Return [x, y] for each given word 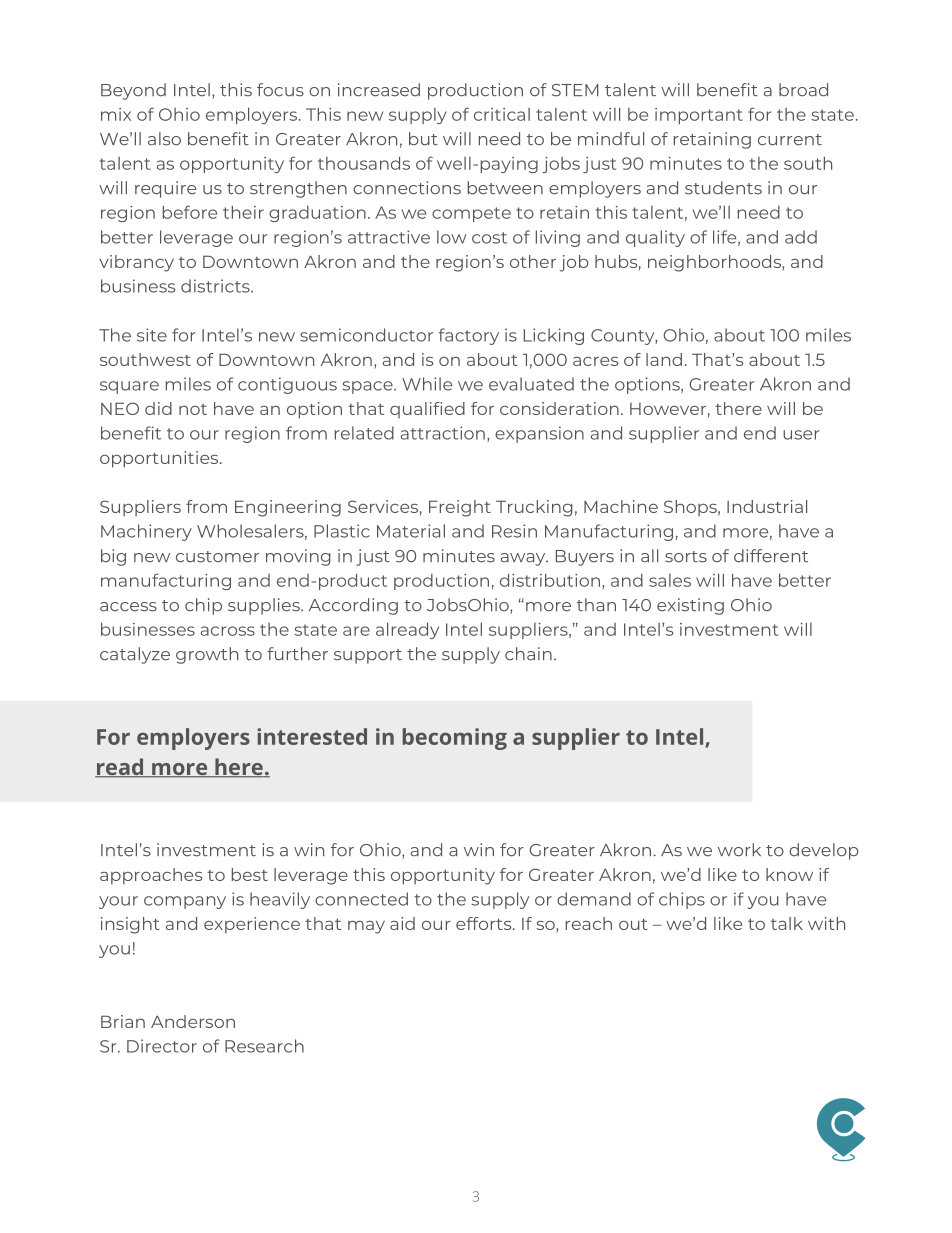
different [771, 556]
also [164, 139]
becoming [455, 739]
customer [217, 557]
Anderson [193, 1021]
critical [502, 114]
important [699, 116]
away [524, 559]
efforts [485, 923]
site [152, 335]
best [250, 874]
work [739, 850]
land [664, 359]
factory [468, 336]
